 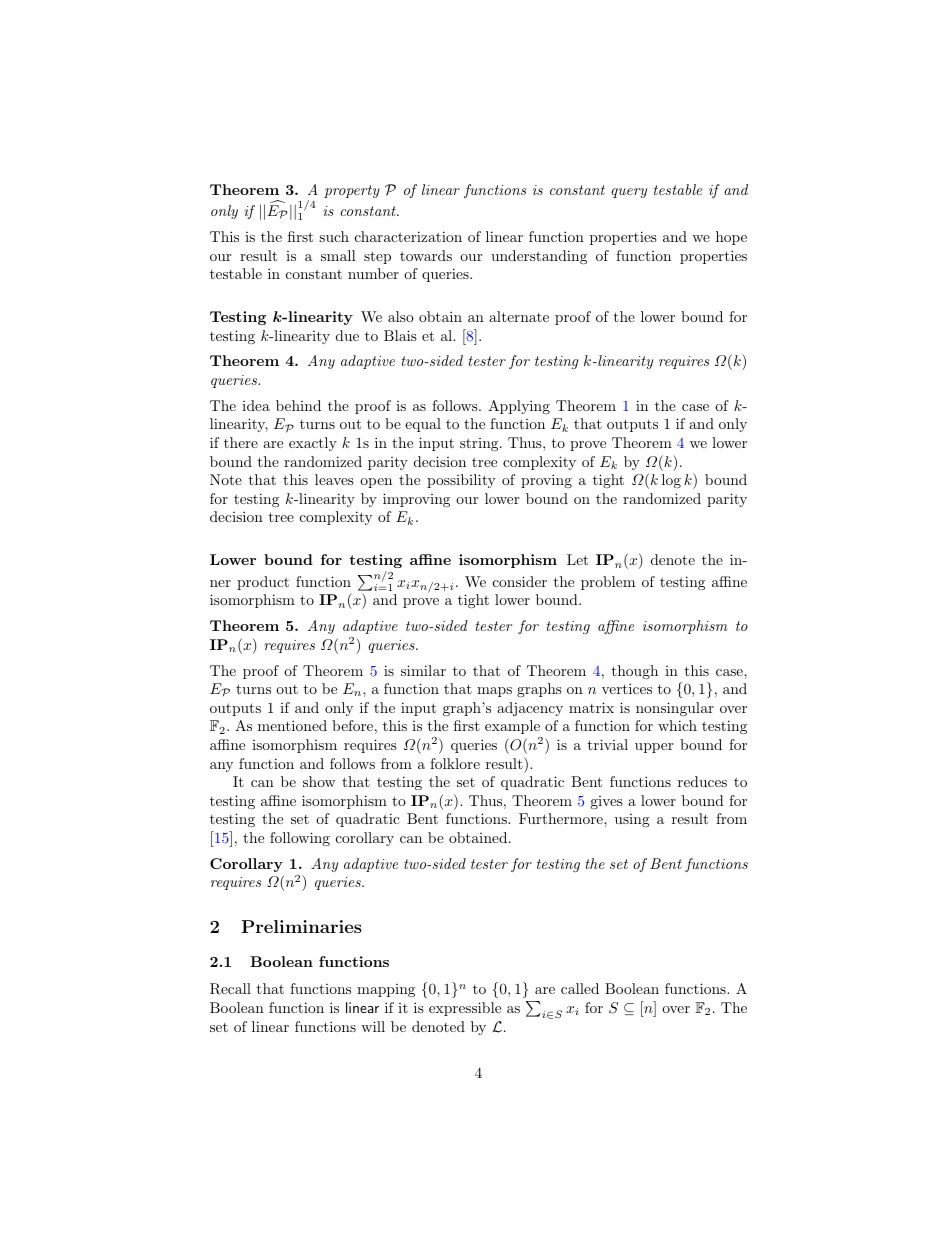 I want to click on expressible, so click(x=465, y=1009).
